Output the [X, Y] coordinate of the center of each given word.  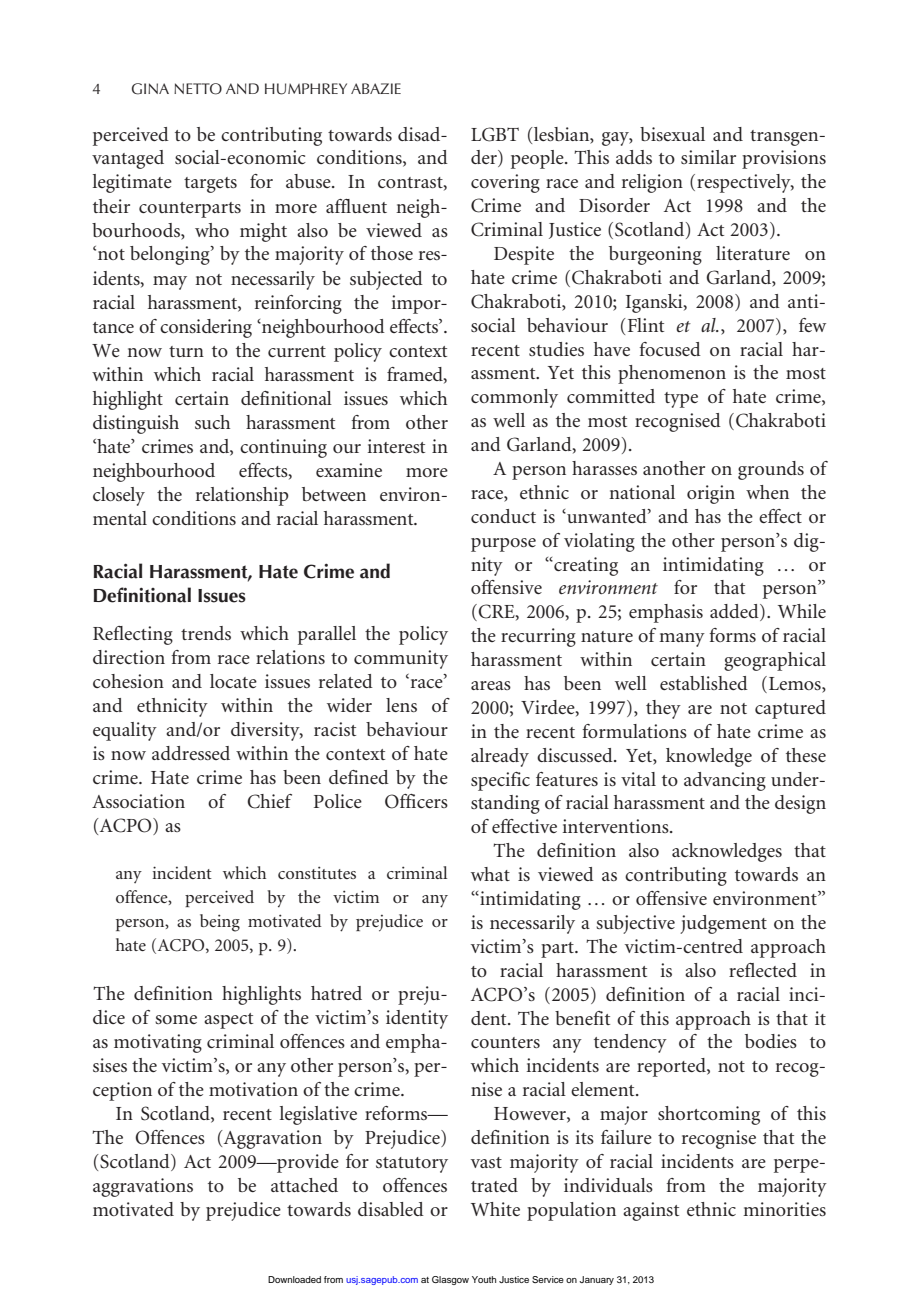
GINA [150, 89]
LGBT [495, 134]
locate [233, 681]
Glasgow [450, 1280]
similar [708, 157]
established [704, 683]
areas [491, 685]
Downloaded [294, 1279]
